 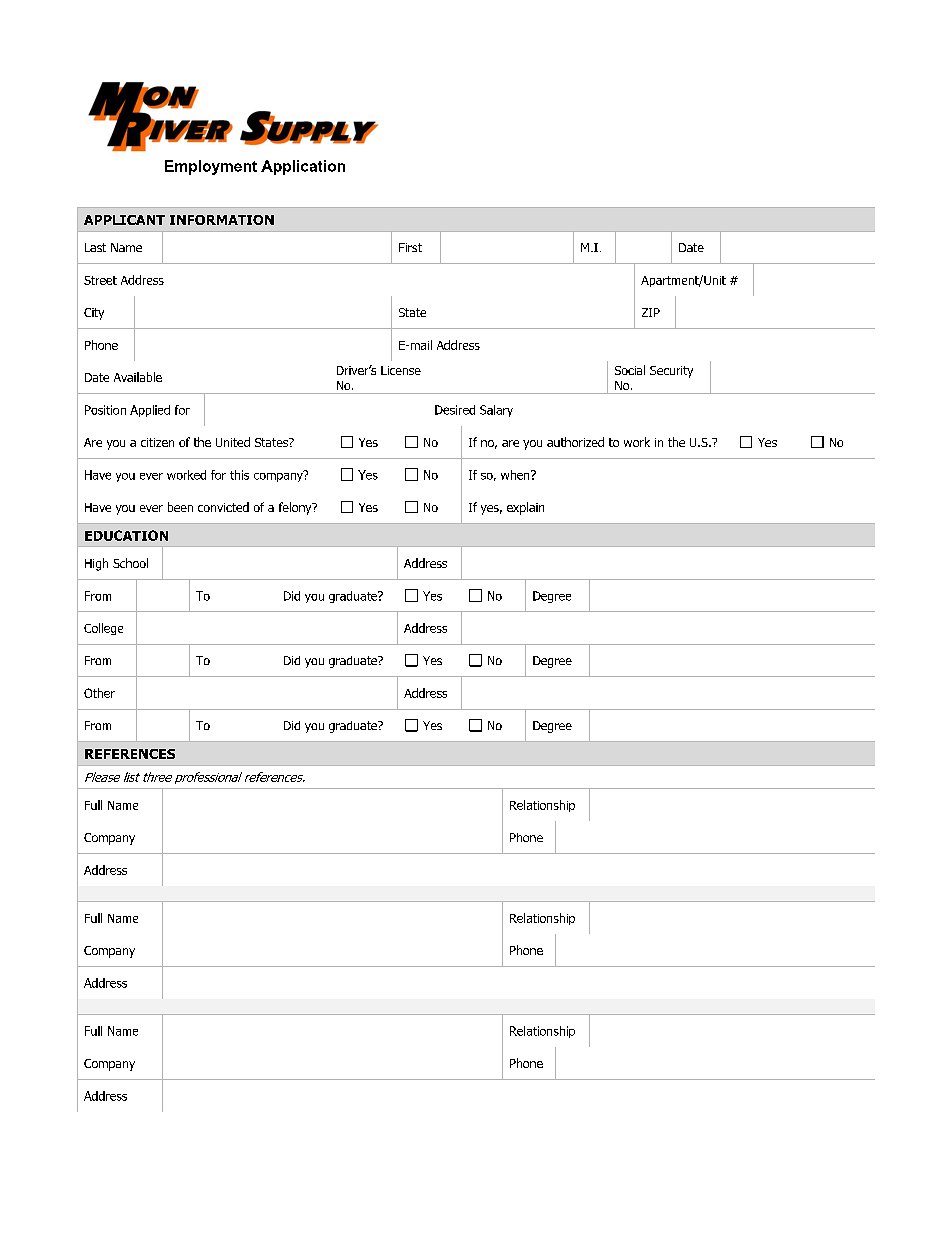 I want to click on Other, so click(x=99, y=693).
